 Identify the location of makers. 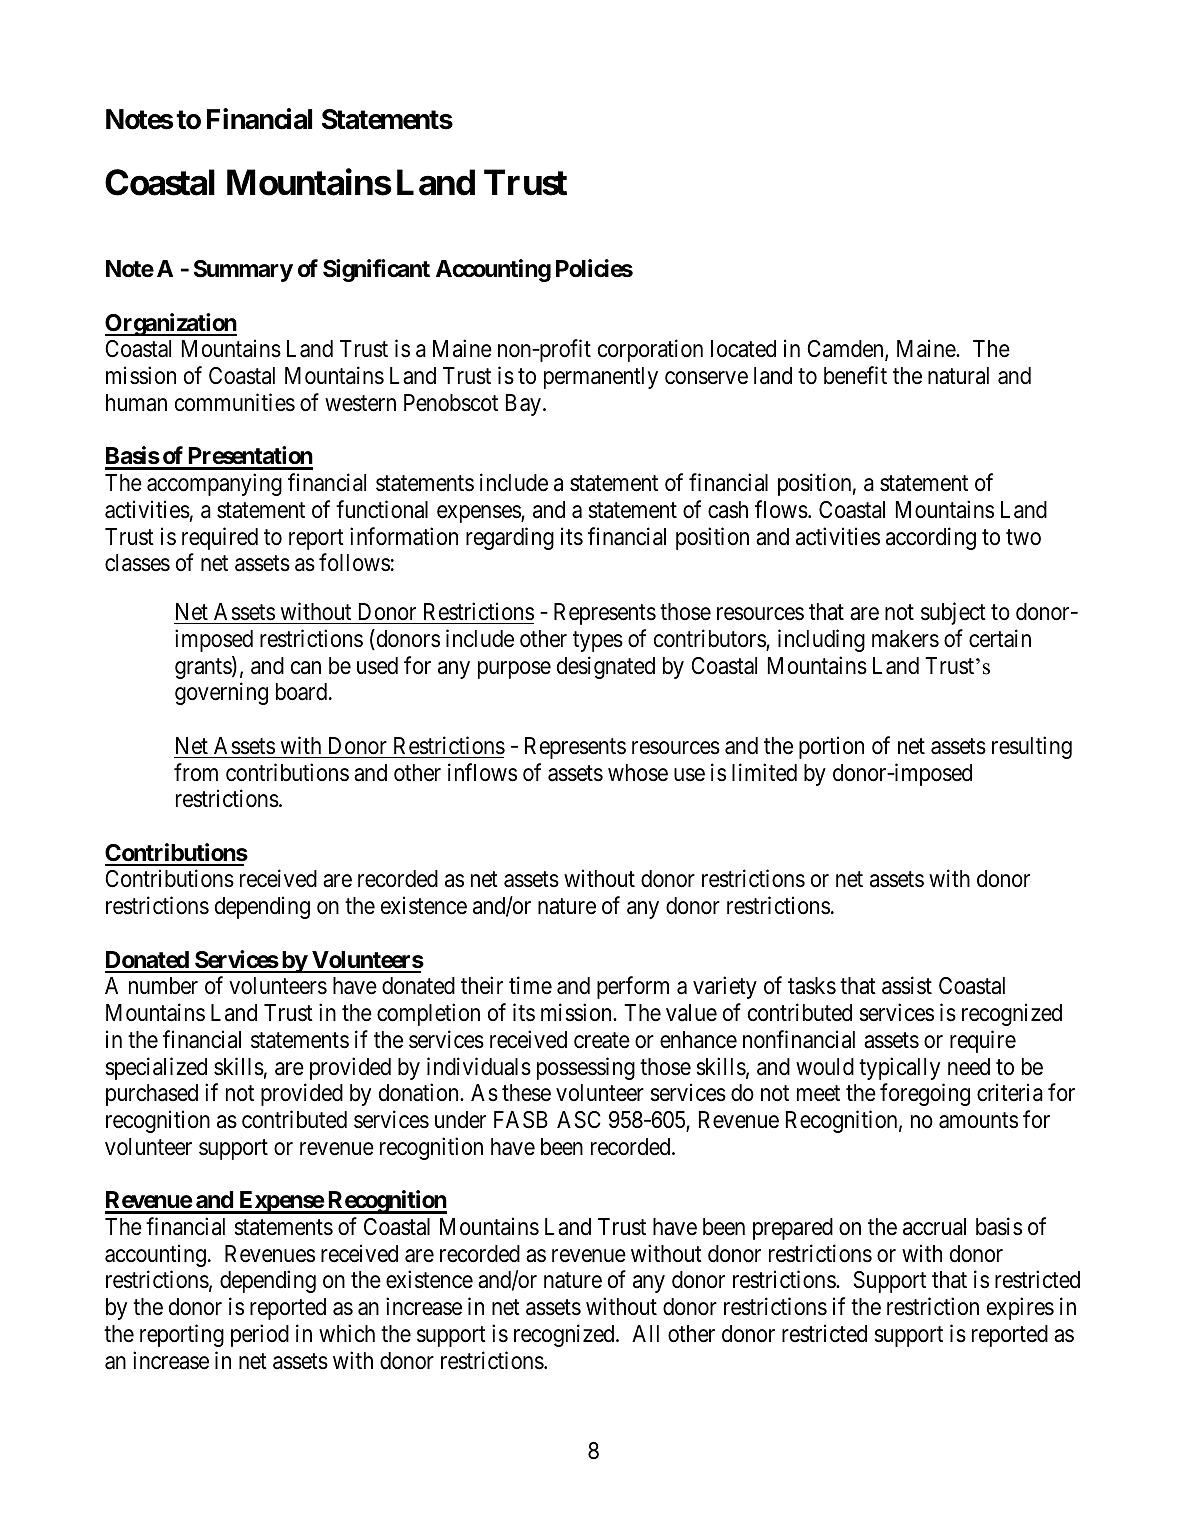
(905, 639).
